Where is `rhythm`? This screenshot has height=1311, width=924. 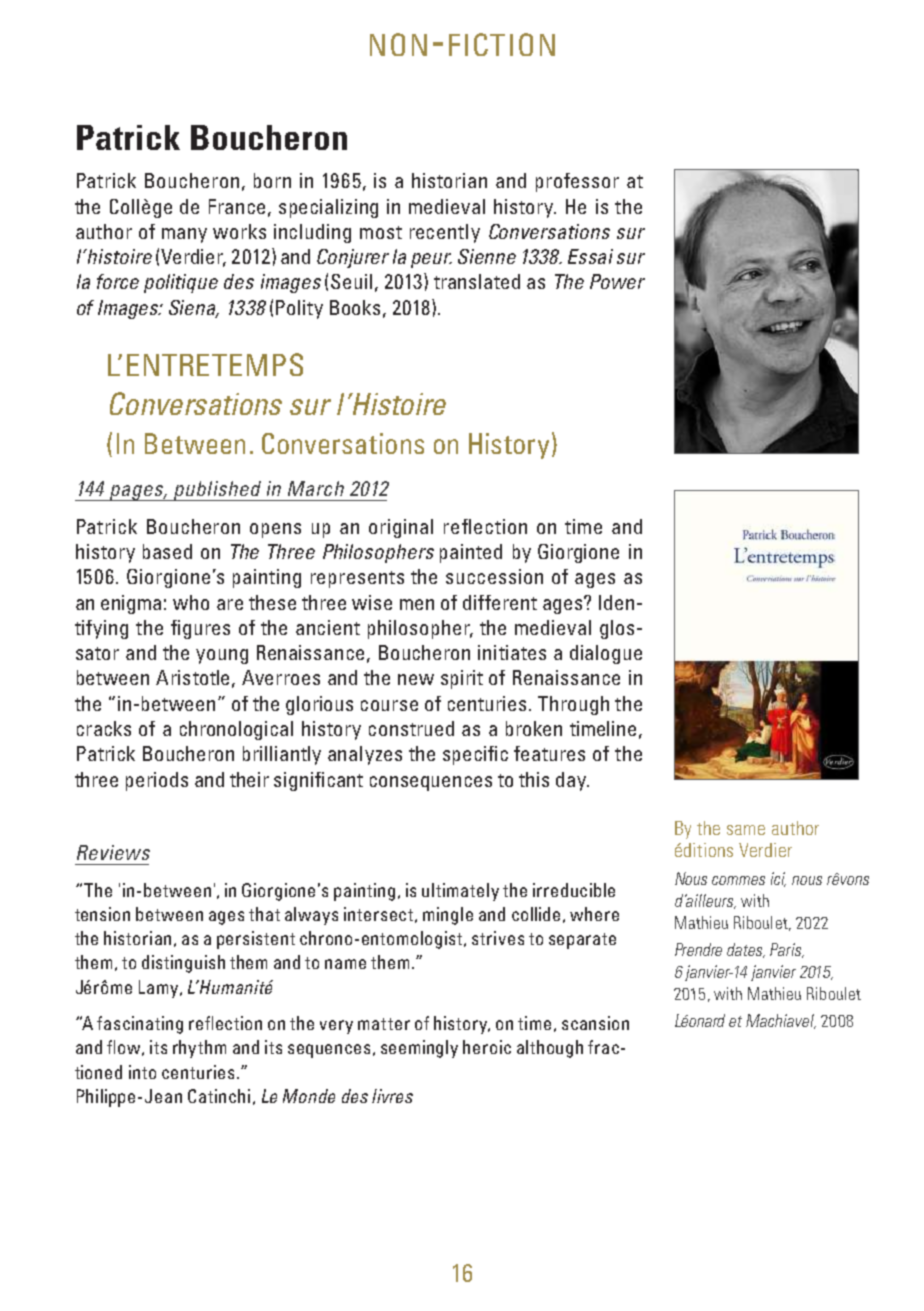 rhythm is located at coordinates (199, 1049).
